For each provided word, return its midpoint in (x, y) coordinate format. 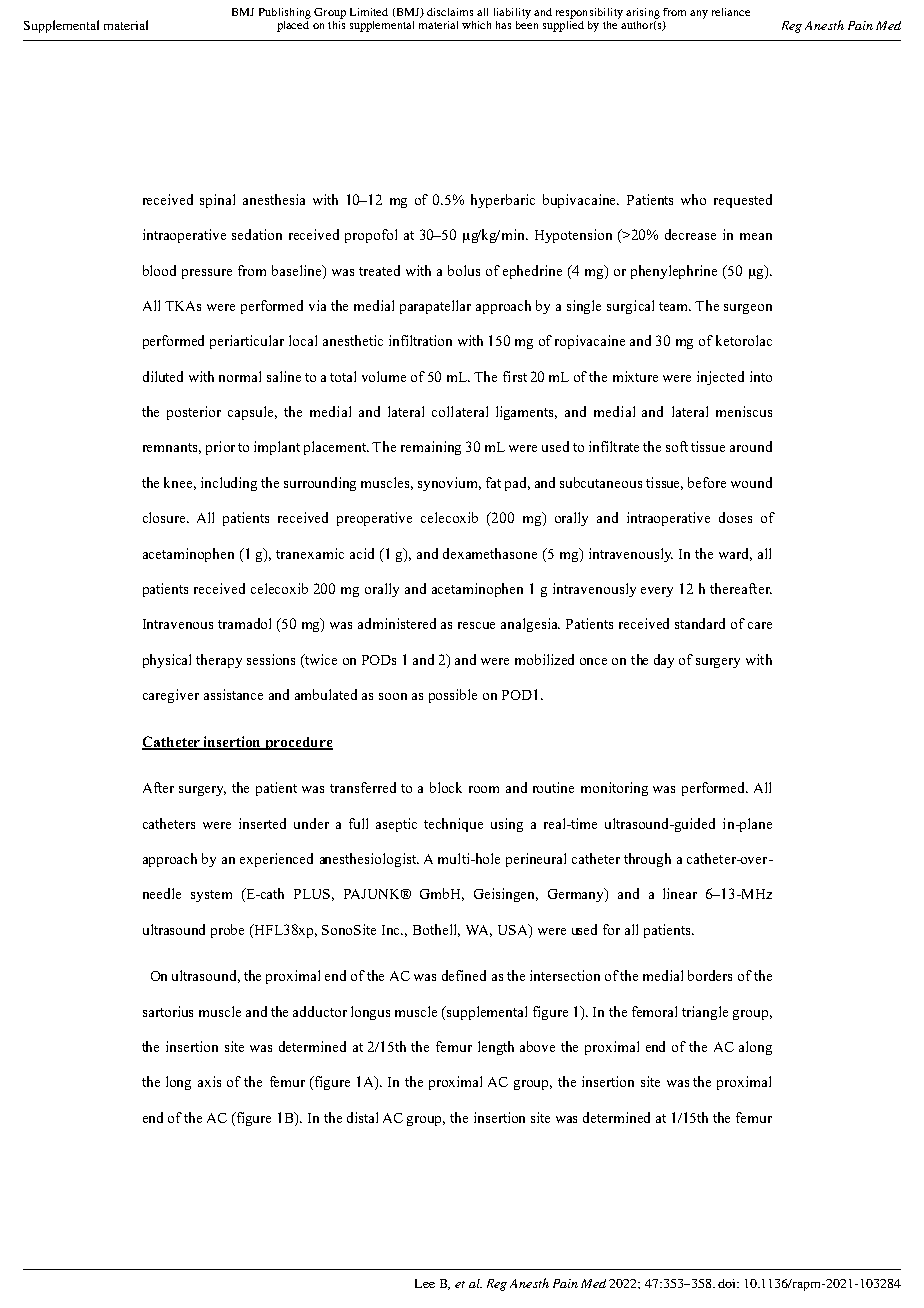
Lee (425, 1283)
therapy (219, 661)
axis (209, 1081)
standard (700, 623)
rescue (476, 625)
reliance (731, 12)
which (476, 25)
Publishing (285, 13)
